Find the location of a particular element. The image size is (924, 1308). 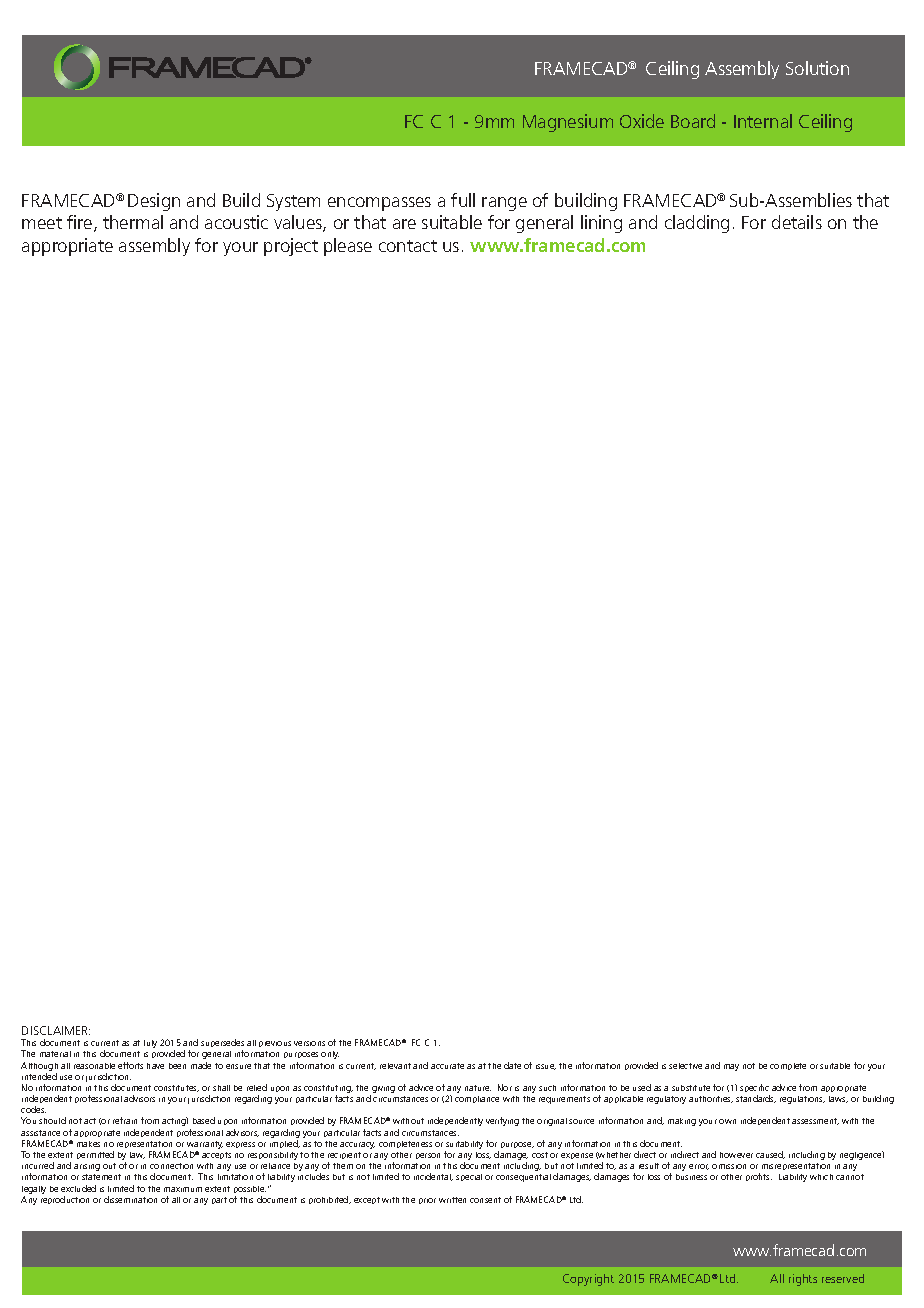

accurate is located at coordinates (447, 1066).
